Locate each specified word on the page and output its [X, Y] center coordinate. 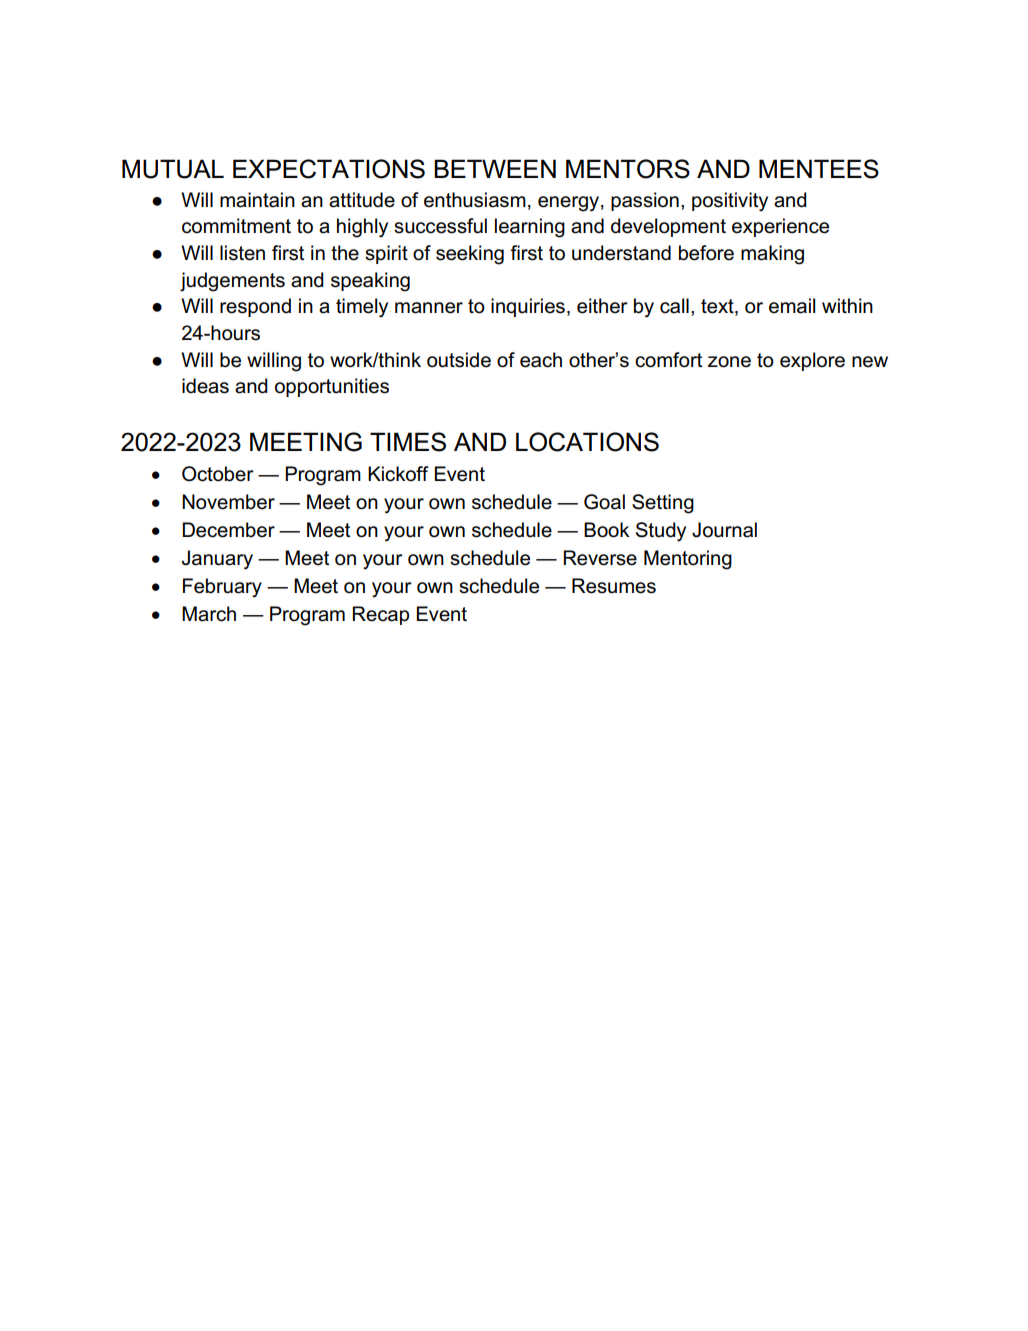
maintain [257, 200]
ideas [205, 386]
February [222, 588]
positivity [730, 202]
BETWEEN [495, 168]
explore [812, 361]
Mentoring [688, 560]
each [541, 360]
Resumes [614, 586]
